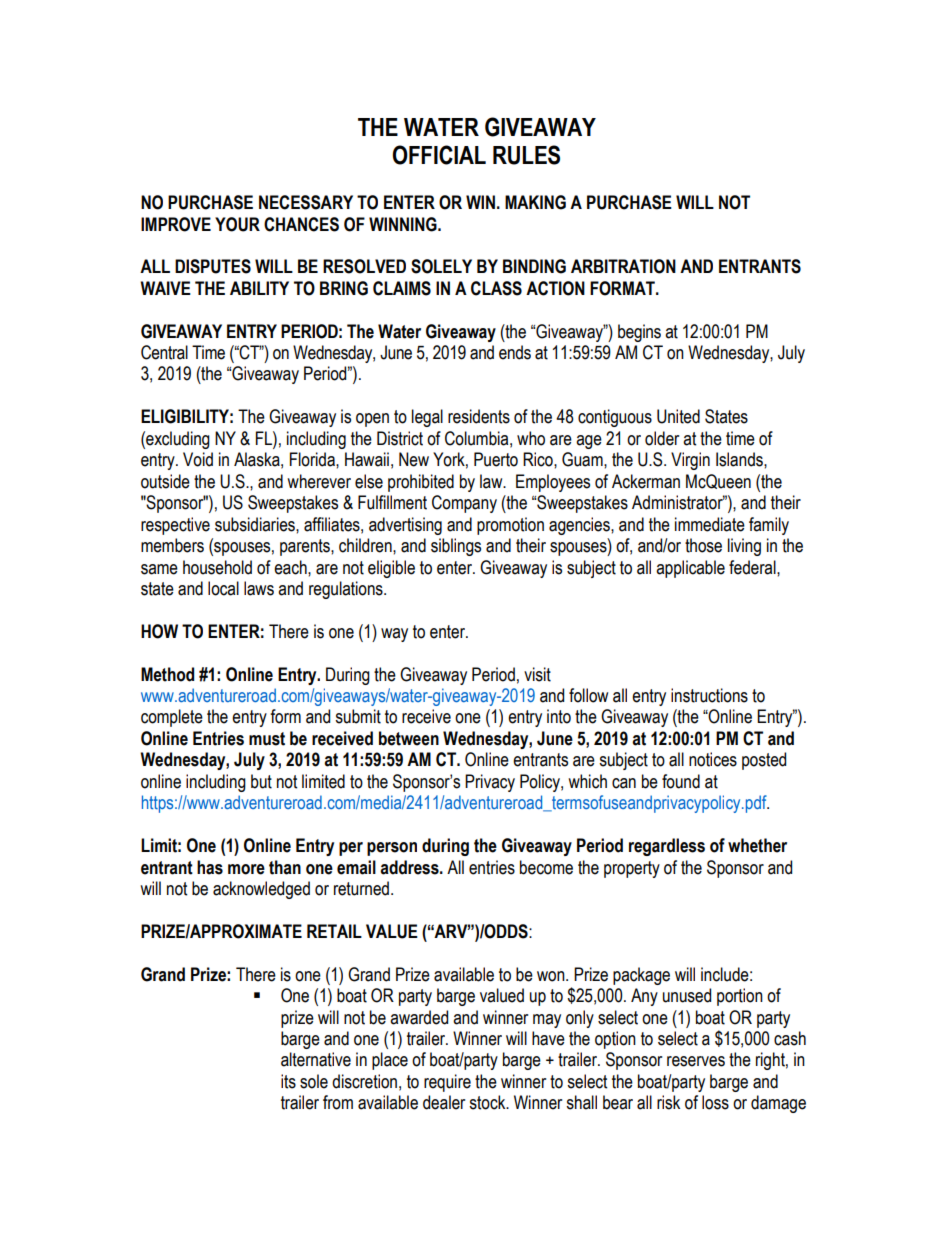 The image size is (952, 1233). I want to click on visit, so click(537, 674).
